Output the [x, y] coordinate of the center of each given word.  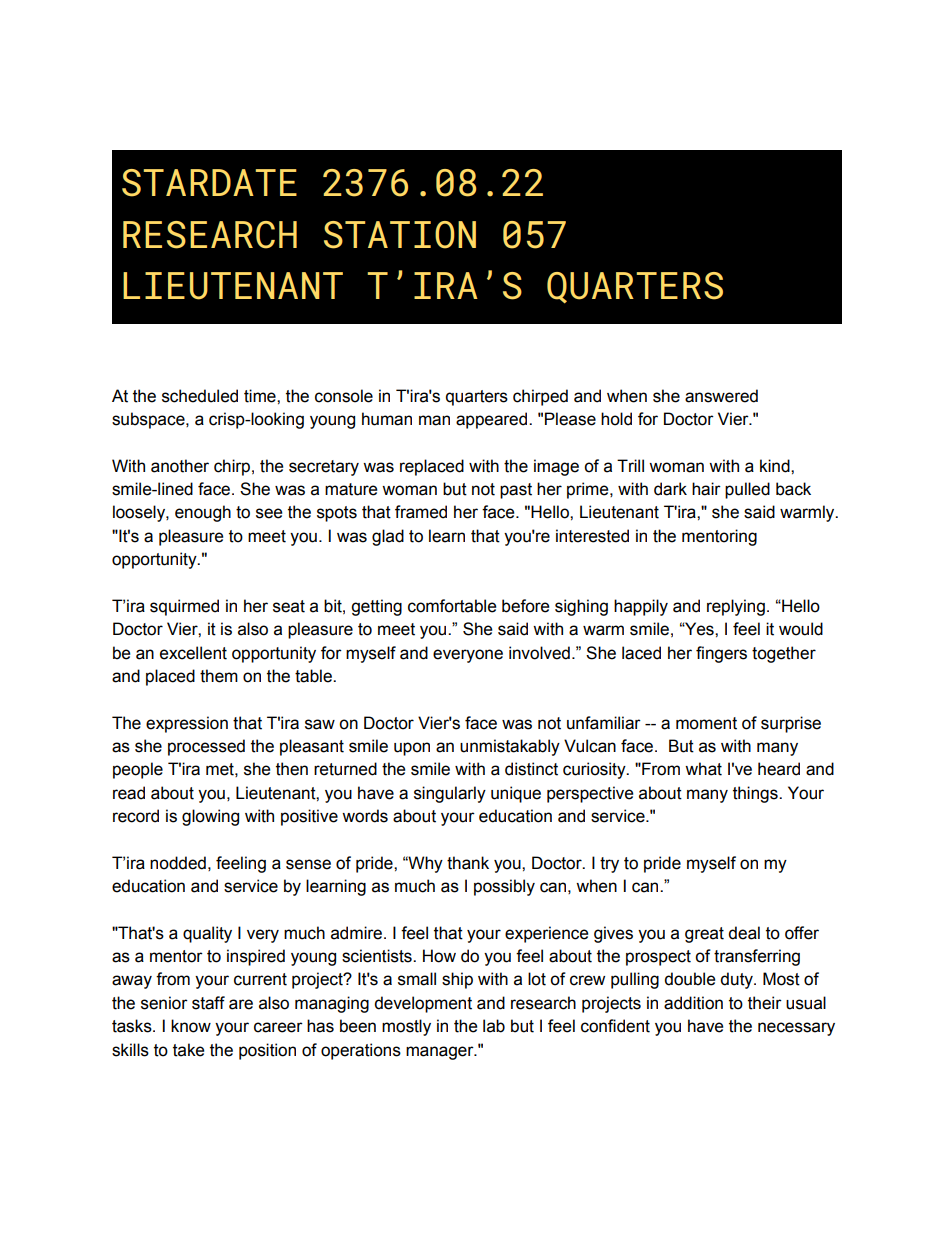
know [191, 1026]
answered [721, 396]
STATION [400, 235]
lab [494, 1026]
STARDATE [209, 183]
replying [736, 607]
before [525, 606]
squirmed [184, 607]
